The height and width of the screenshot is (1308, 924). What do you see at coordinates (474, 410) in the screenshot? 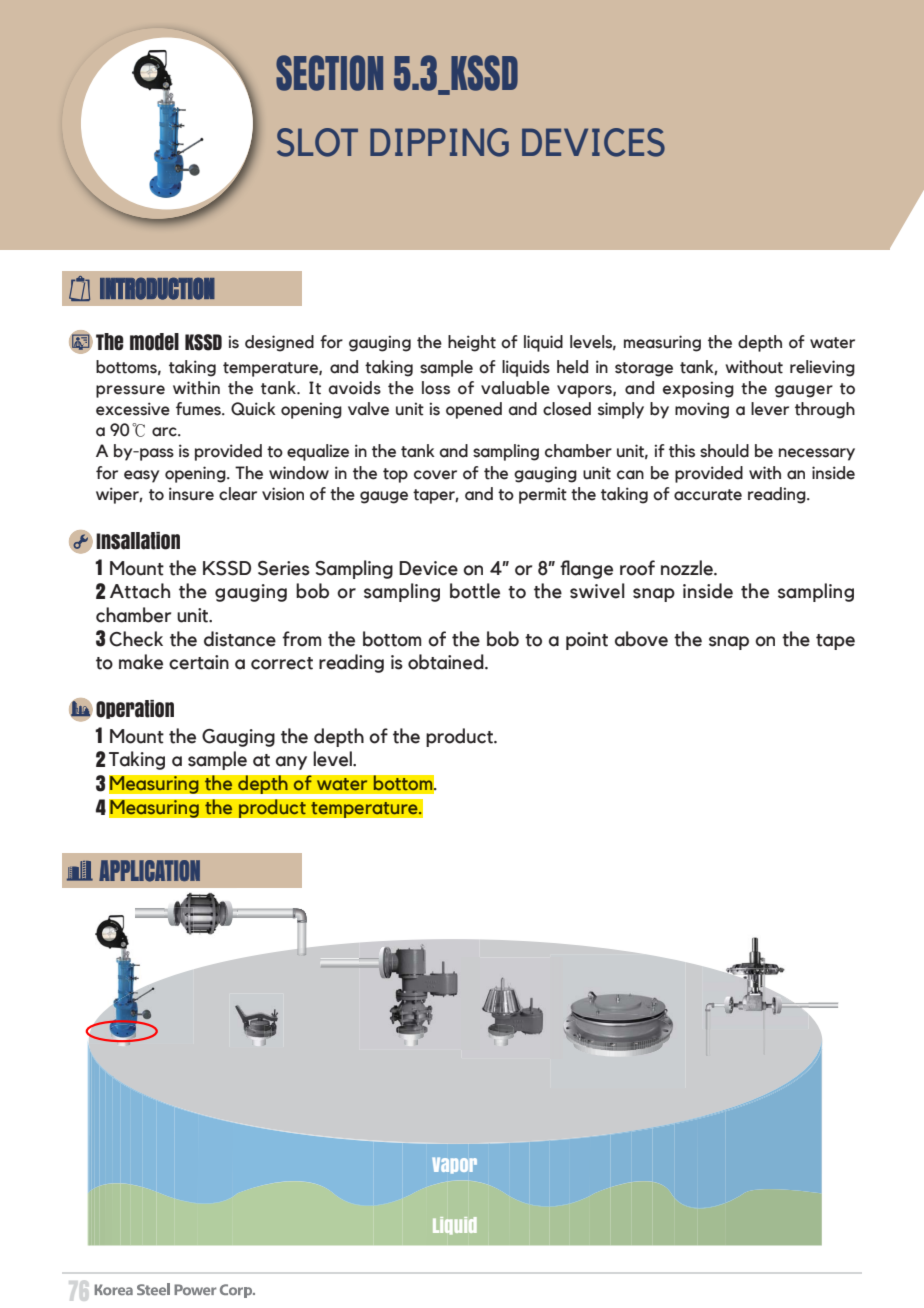
I see `opened` at bounding box center [474, 410].
